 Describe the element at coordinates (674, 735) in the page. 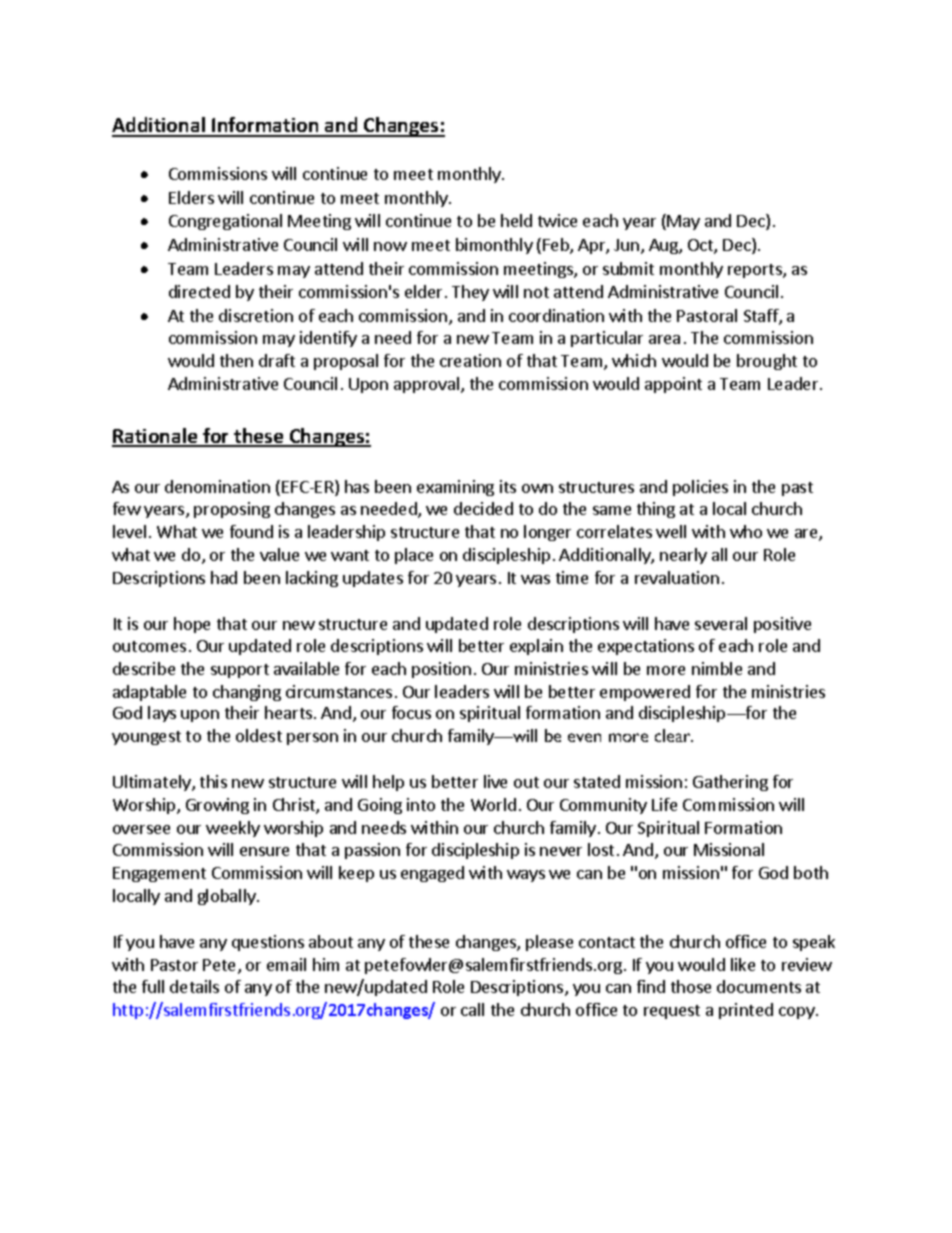

I see `clear` at that location.
